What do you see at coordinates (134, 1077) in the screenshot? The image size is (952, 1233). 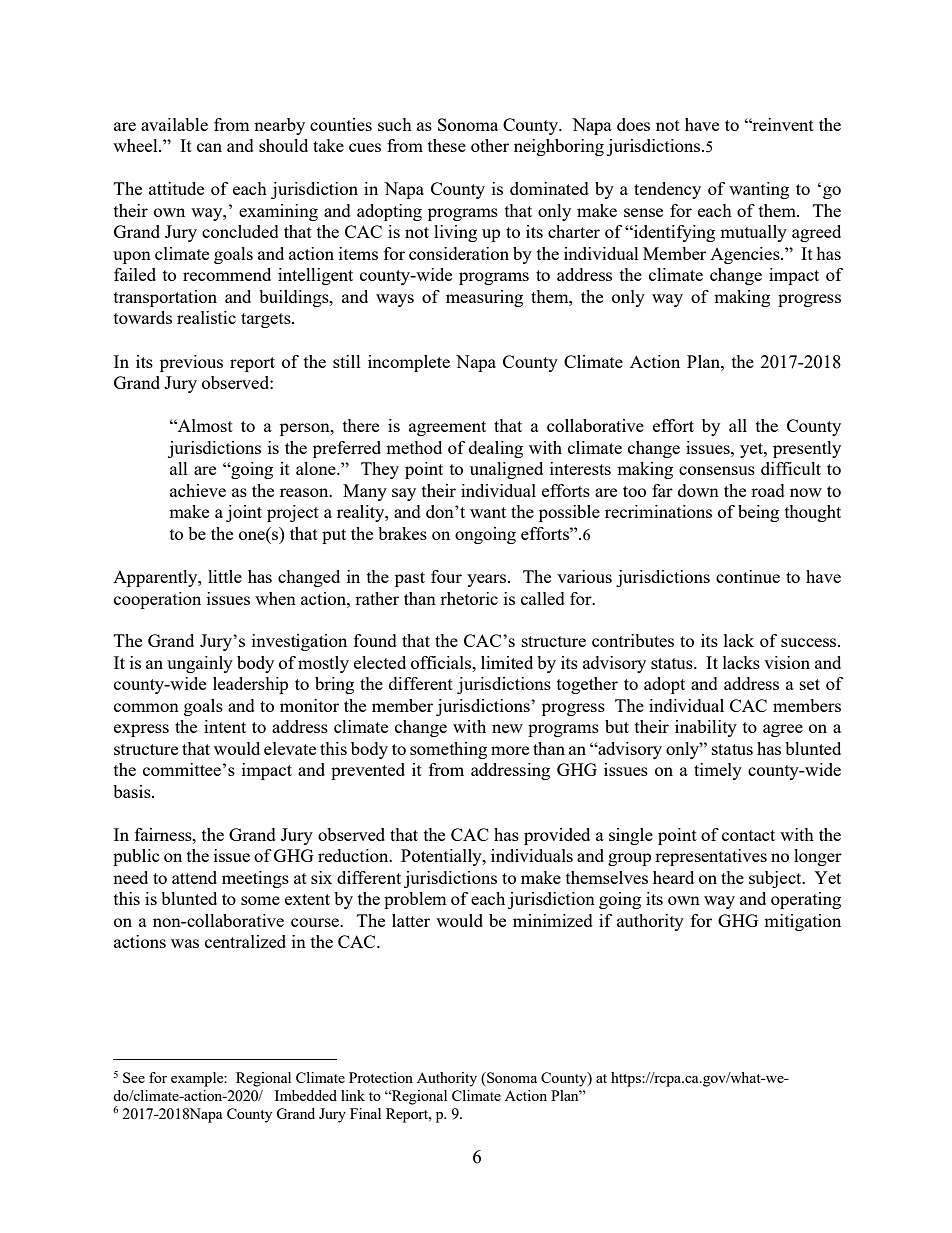 I see `See` at bounding box center [134, 1077].
